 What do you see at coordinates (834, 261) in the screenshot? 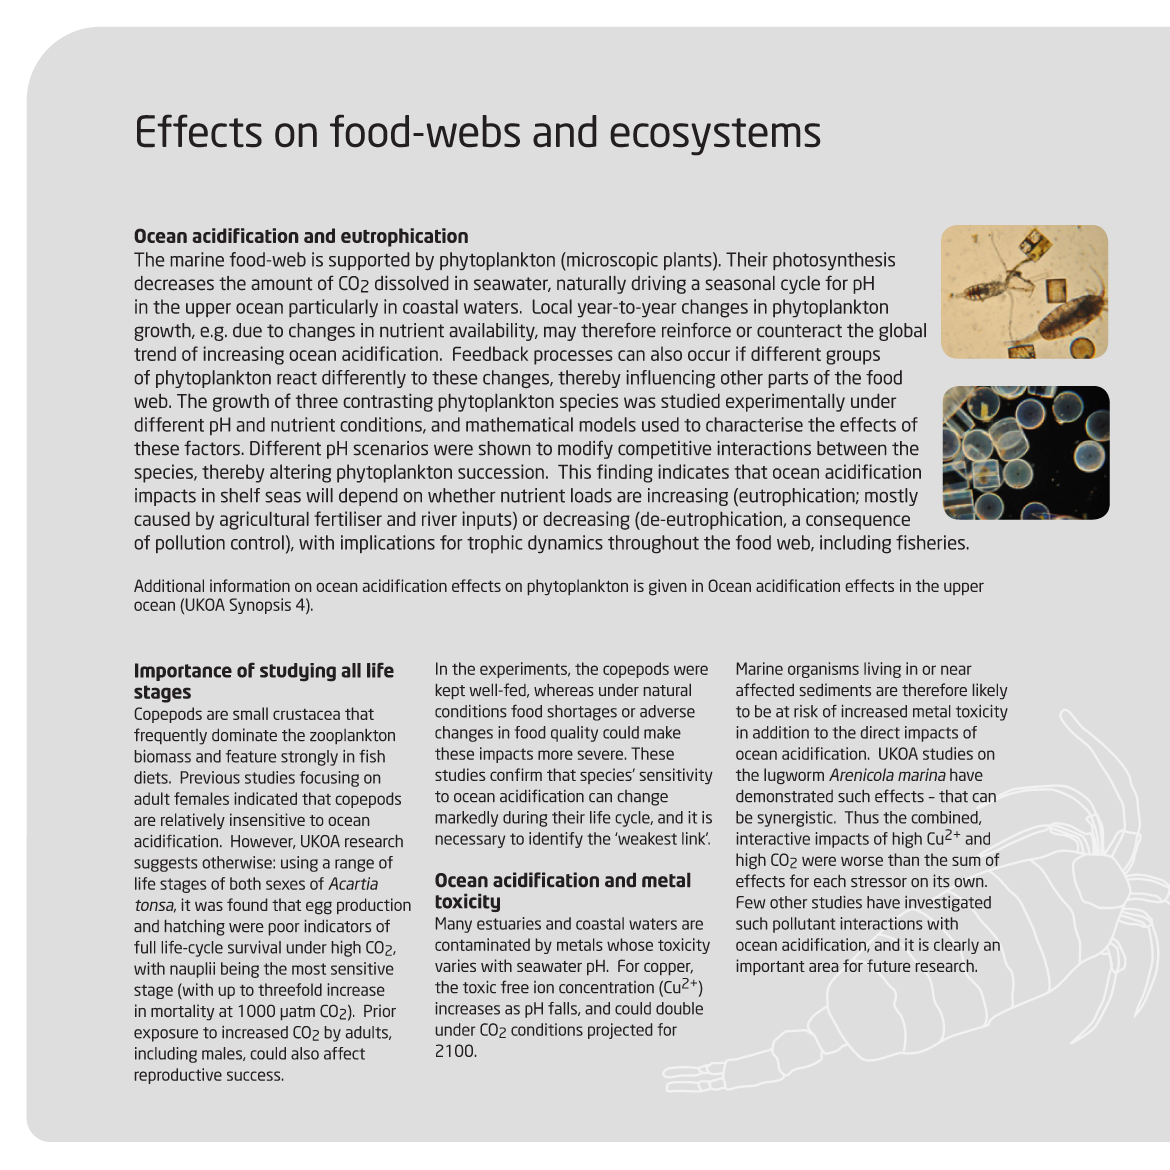
I see `photosynthesis` at bounding box center [834, 261].
